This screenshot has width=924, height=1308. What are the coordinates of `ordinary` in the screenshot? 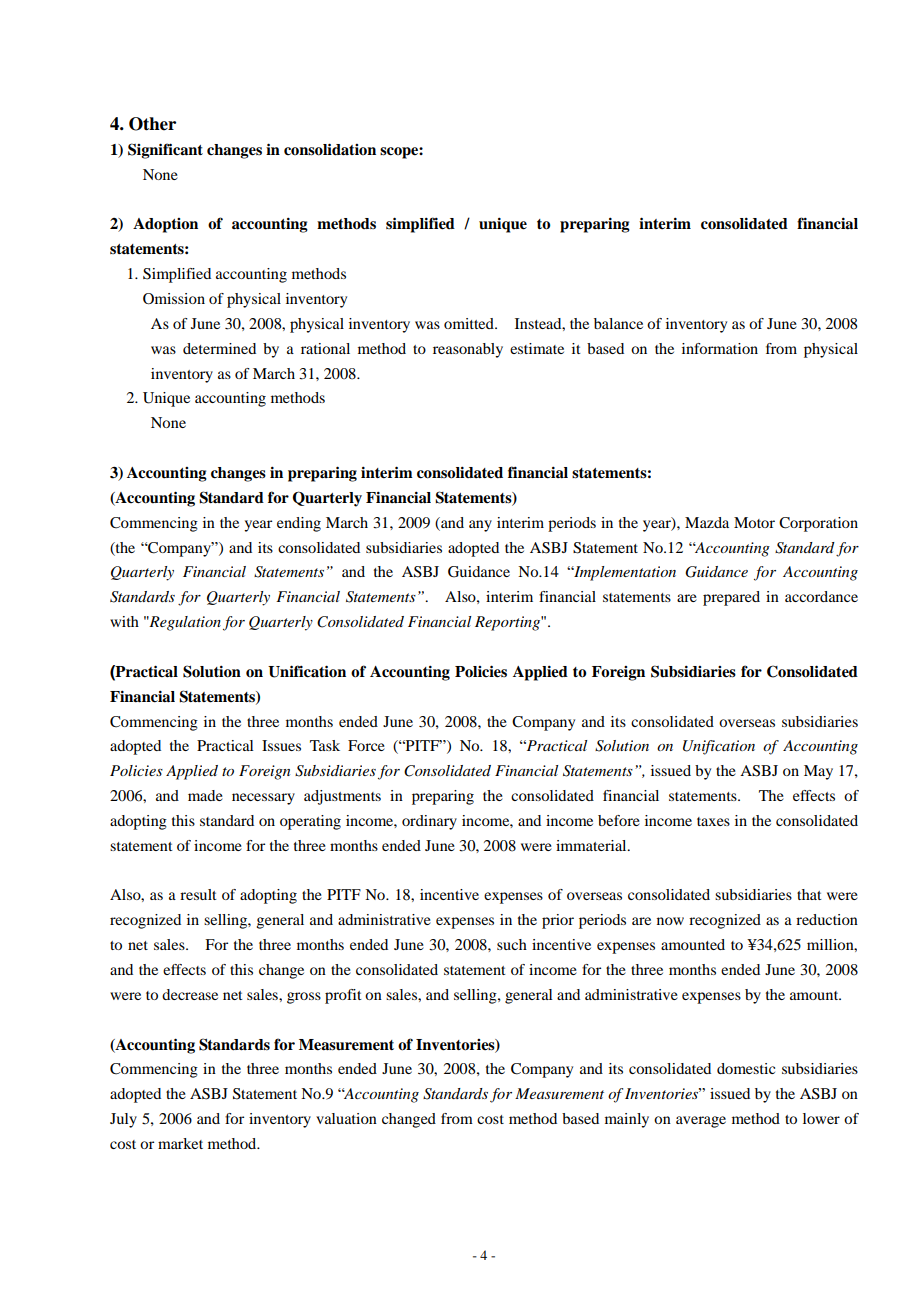 It's located at (429, 822).
